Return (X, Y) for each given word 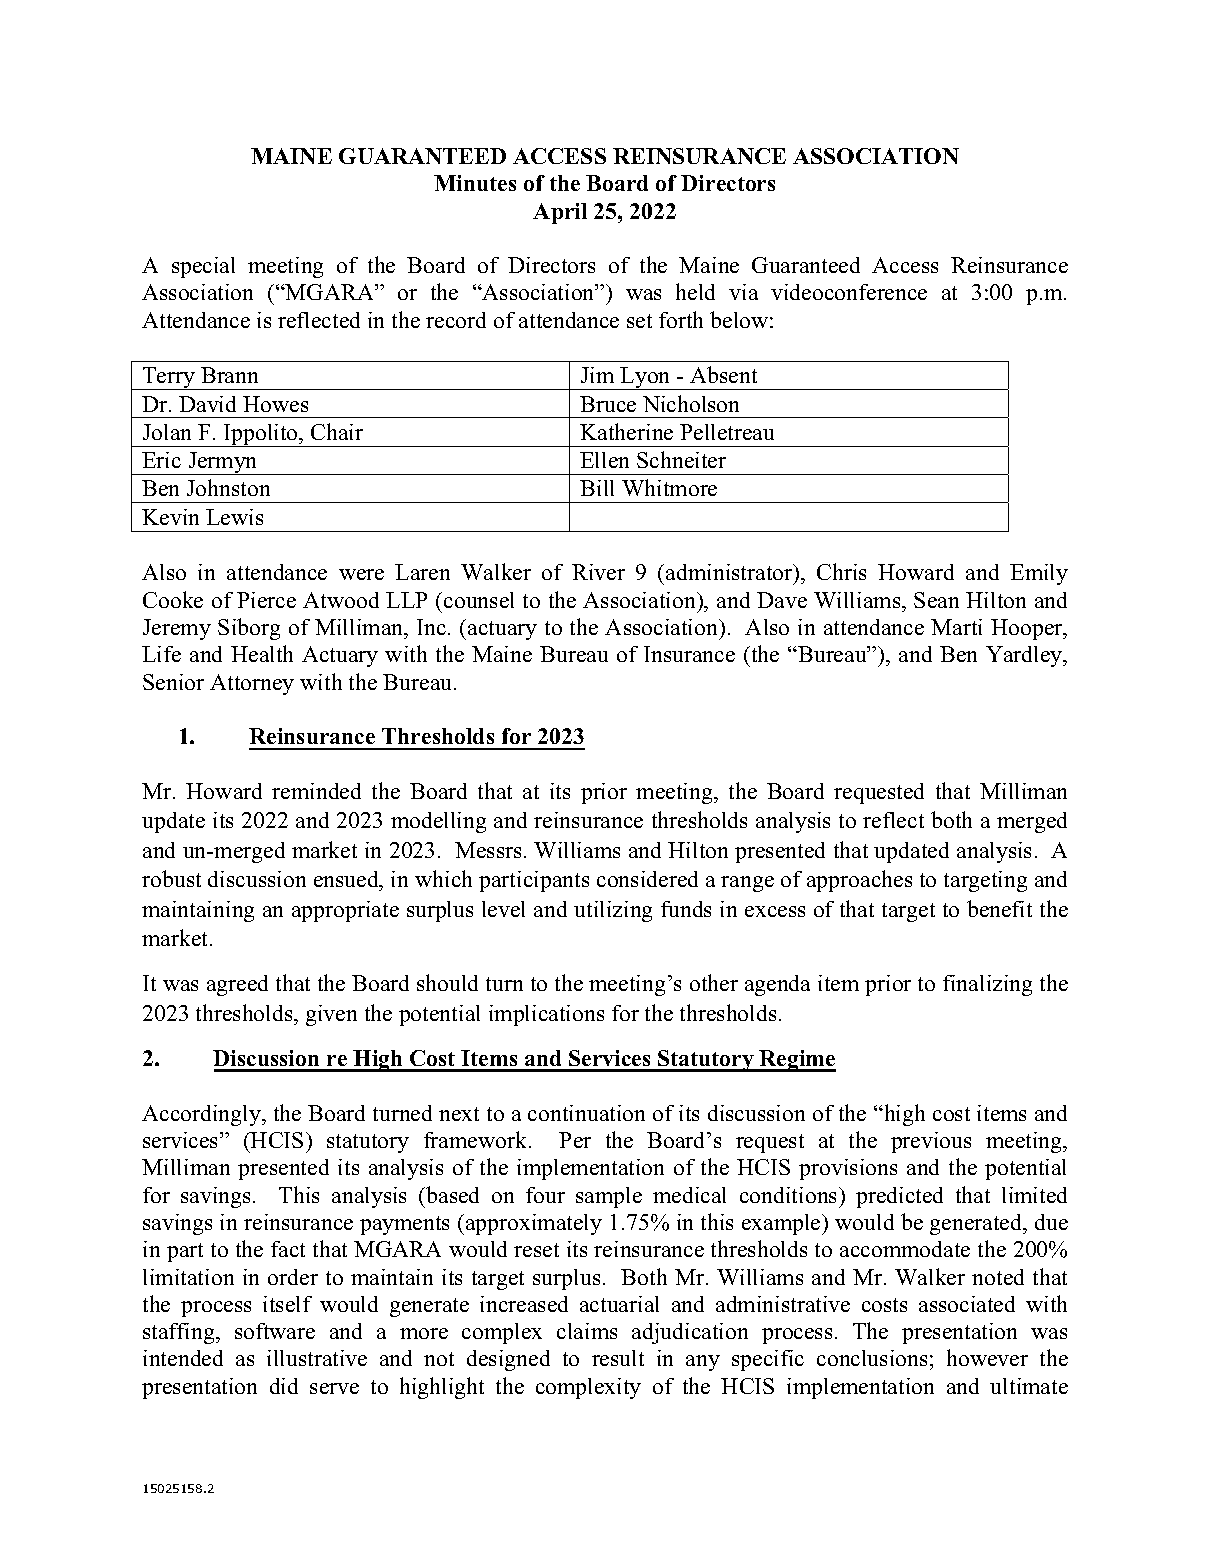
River (598, 572)
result (618, 1358)
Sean (936, 600)
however (987, 1357)
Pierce (266, 600)
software (275, 1331)
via (743, 292)
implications (546, 1015)
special (203, 267)
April (560, 213)
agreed (237, 985)
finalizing (987, 985)
